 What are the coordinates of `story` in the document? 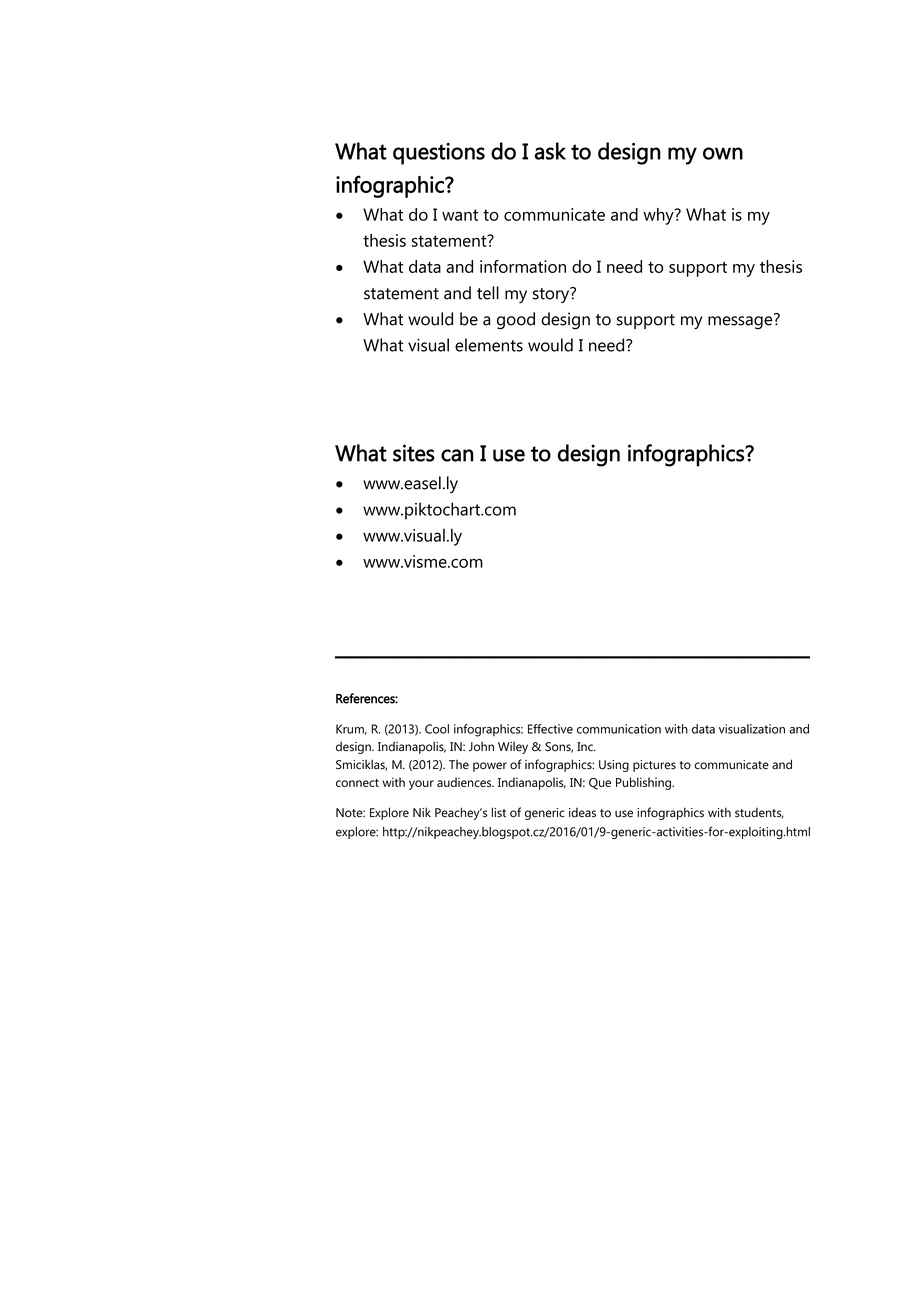 It's located at (552, 295).
